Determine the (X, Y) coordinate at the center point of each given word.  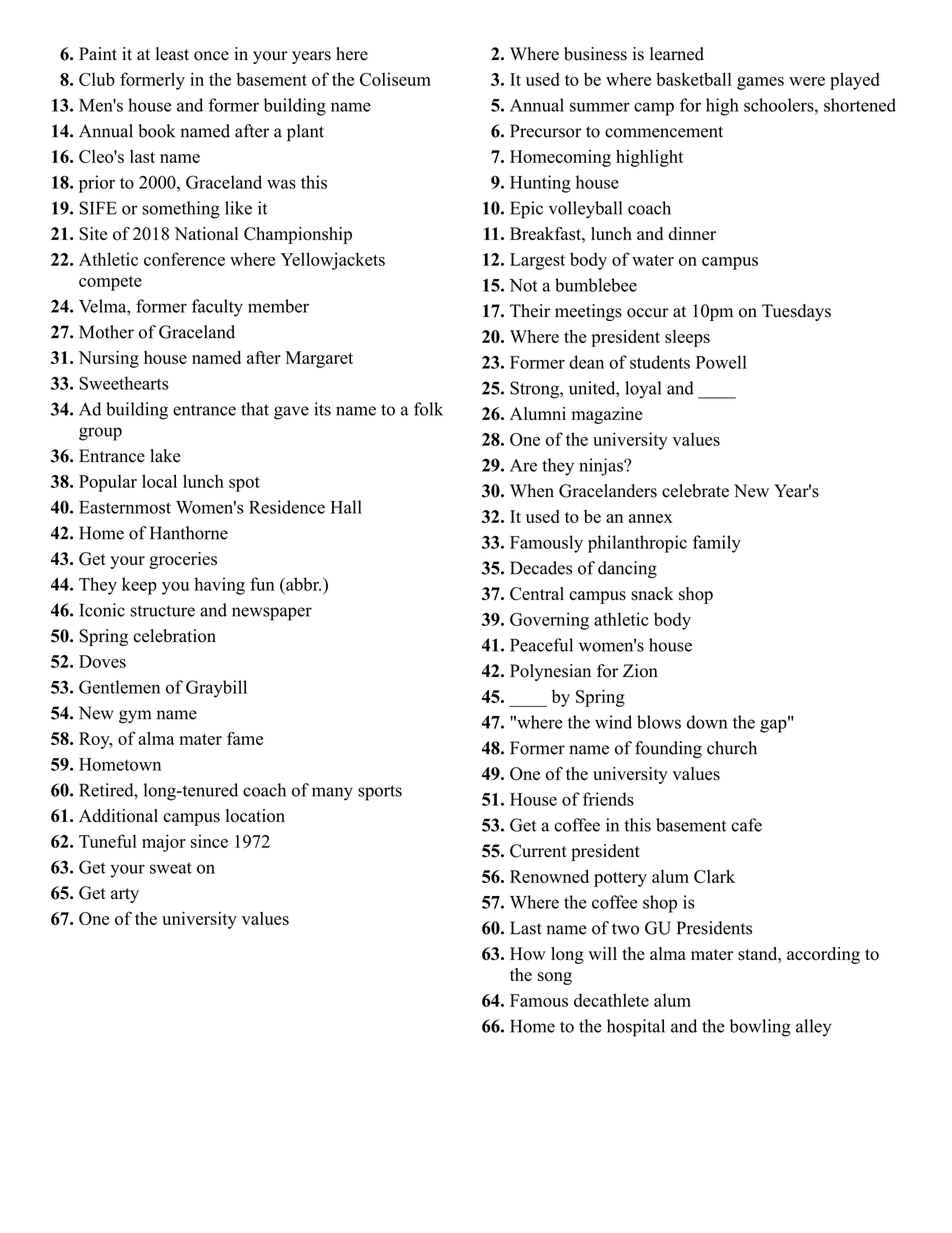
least (172, 54)
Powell (721, 362)
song (555, 978)
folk (428, 409)
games (760, 83)
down (707, 722)
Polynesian (550, 672)
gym (135, 717)
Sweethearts (124, 383)
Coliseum (395, 79)
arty (125, 895)
